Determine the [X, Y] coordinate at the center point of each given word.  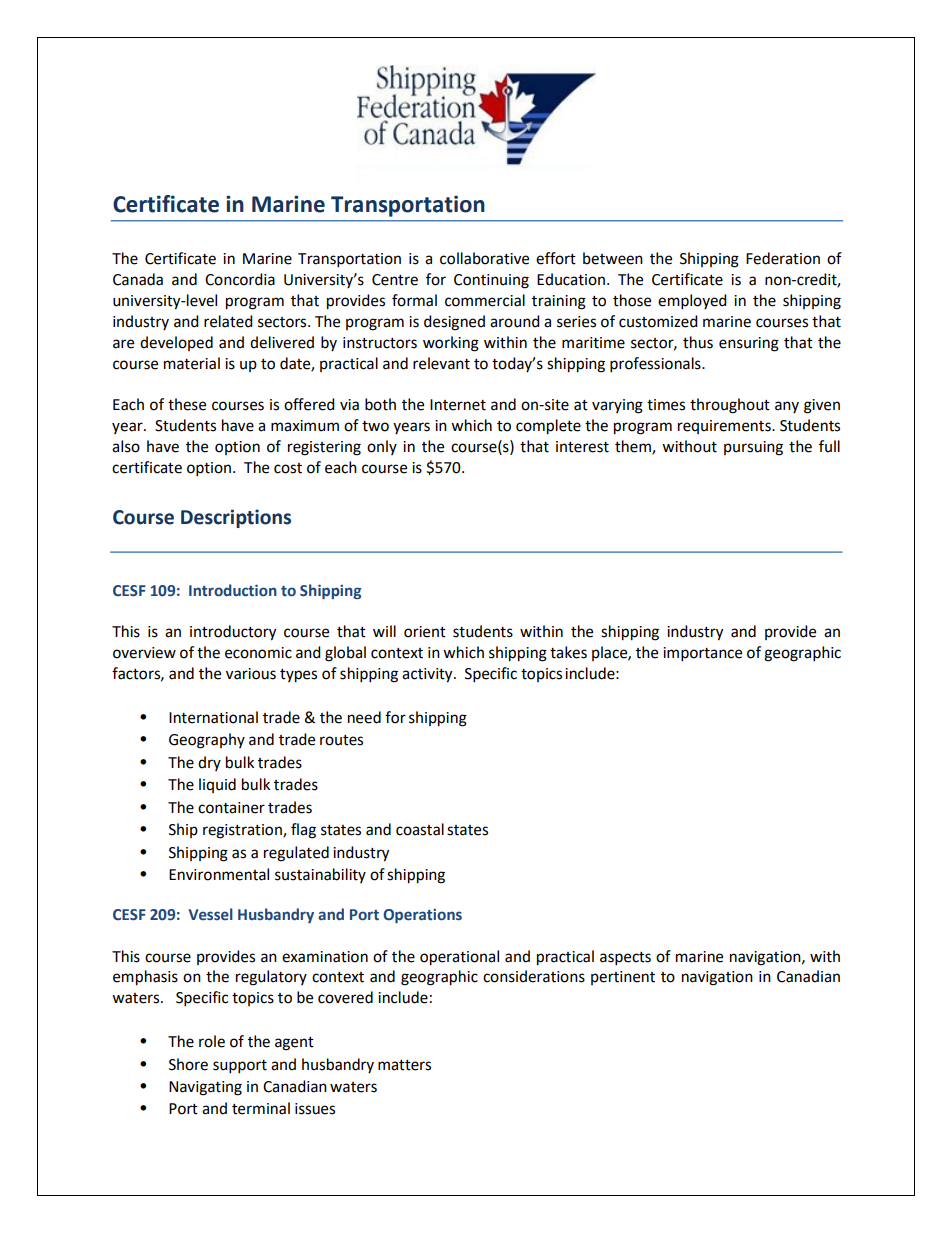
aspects [625, 959]
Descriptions [236, 518]
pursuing [753, 448]
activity [428, 675]
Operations [422, 916]
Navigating [205, 1088]
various [251, 674]
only [382, 447]
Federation [783, 258]
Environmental [219, 874]
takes [568, 652]
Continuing [491, 281]
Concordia [240, 279]
